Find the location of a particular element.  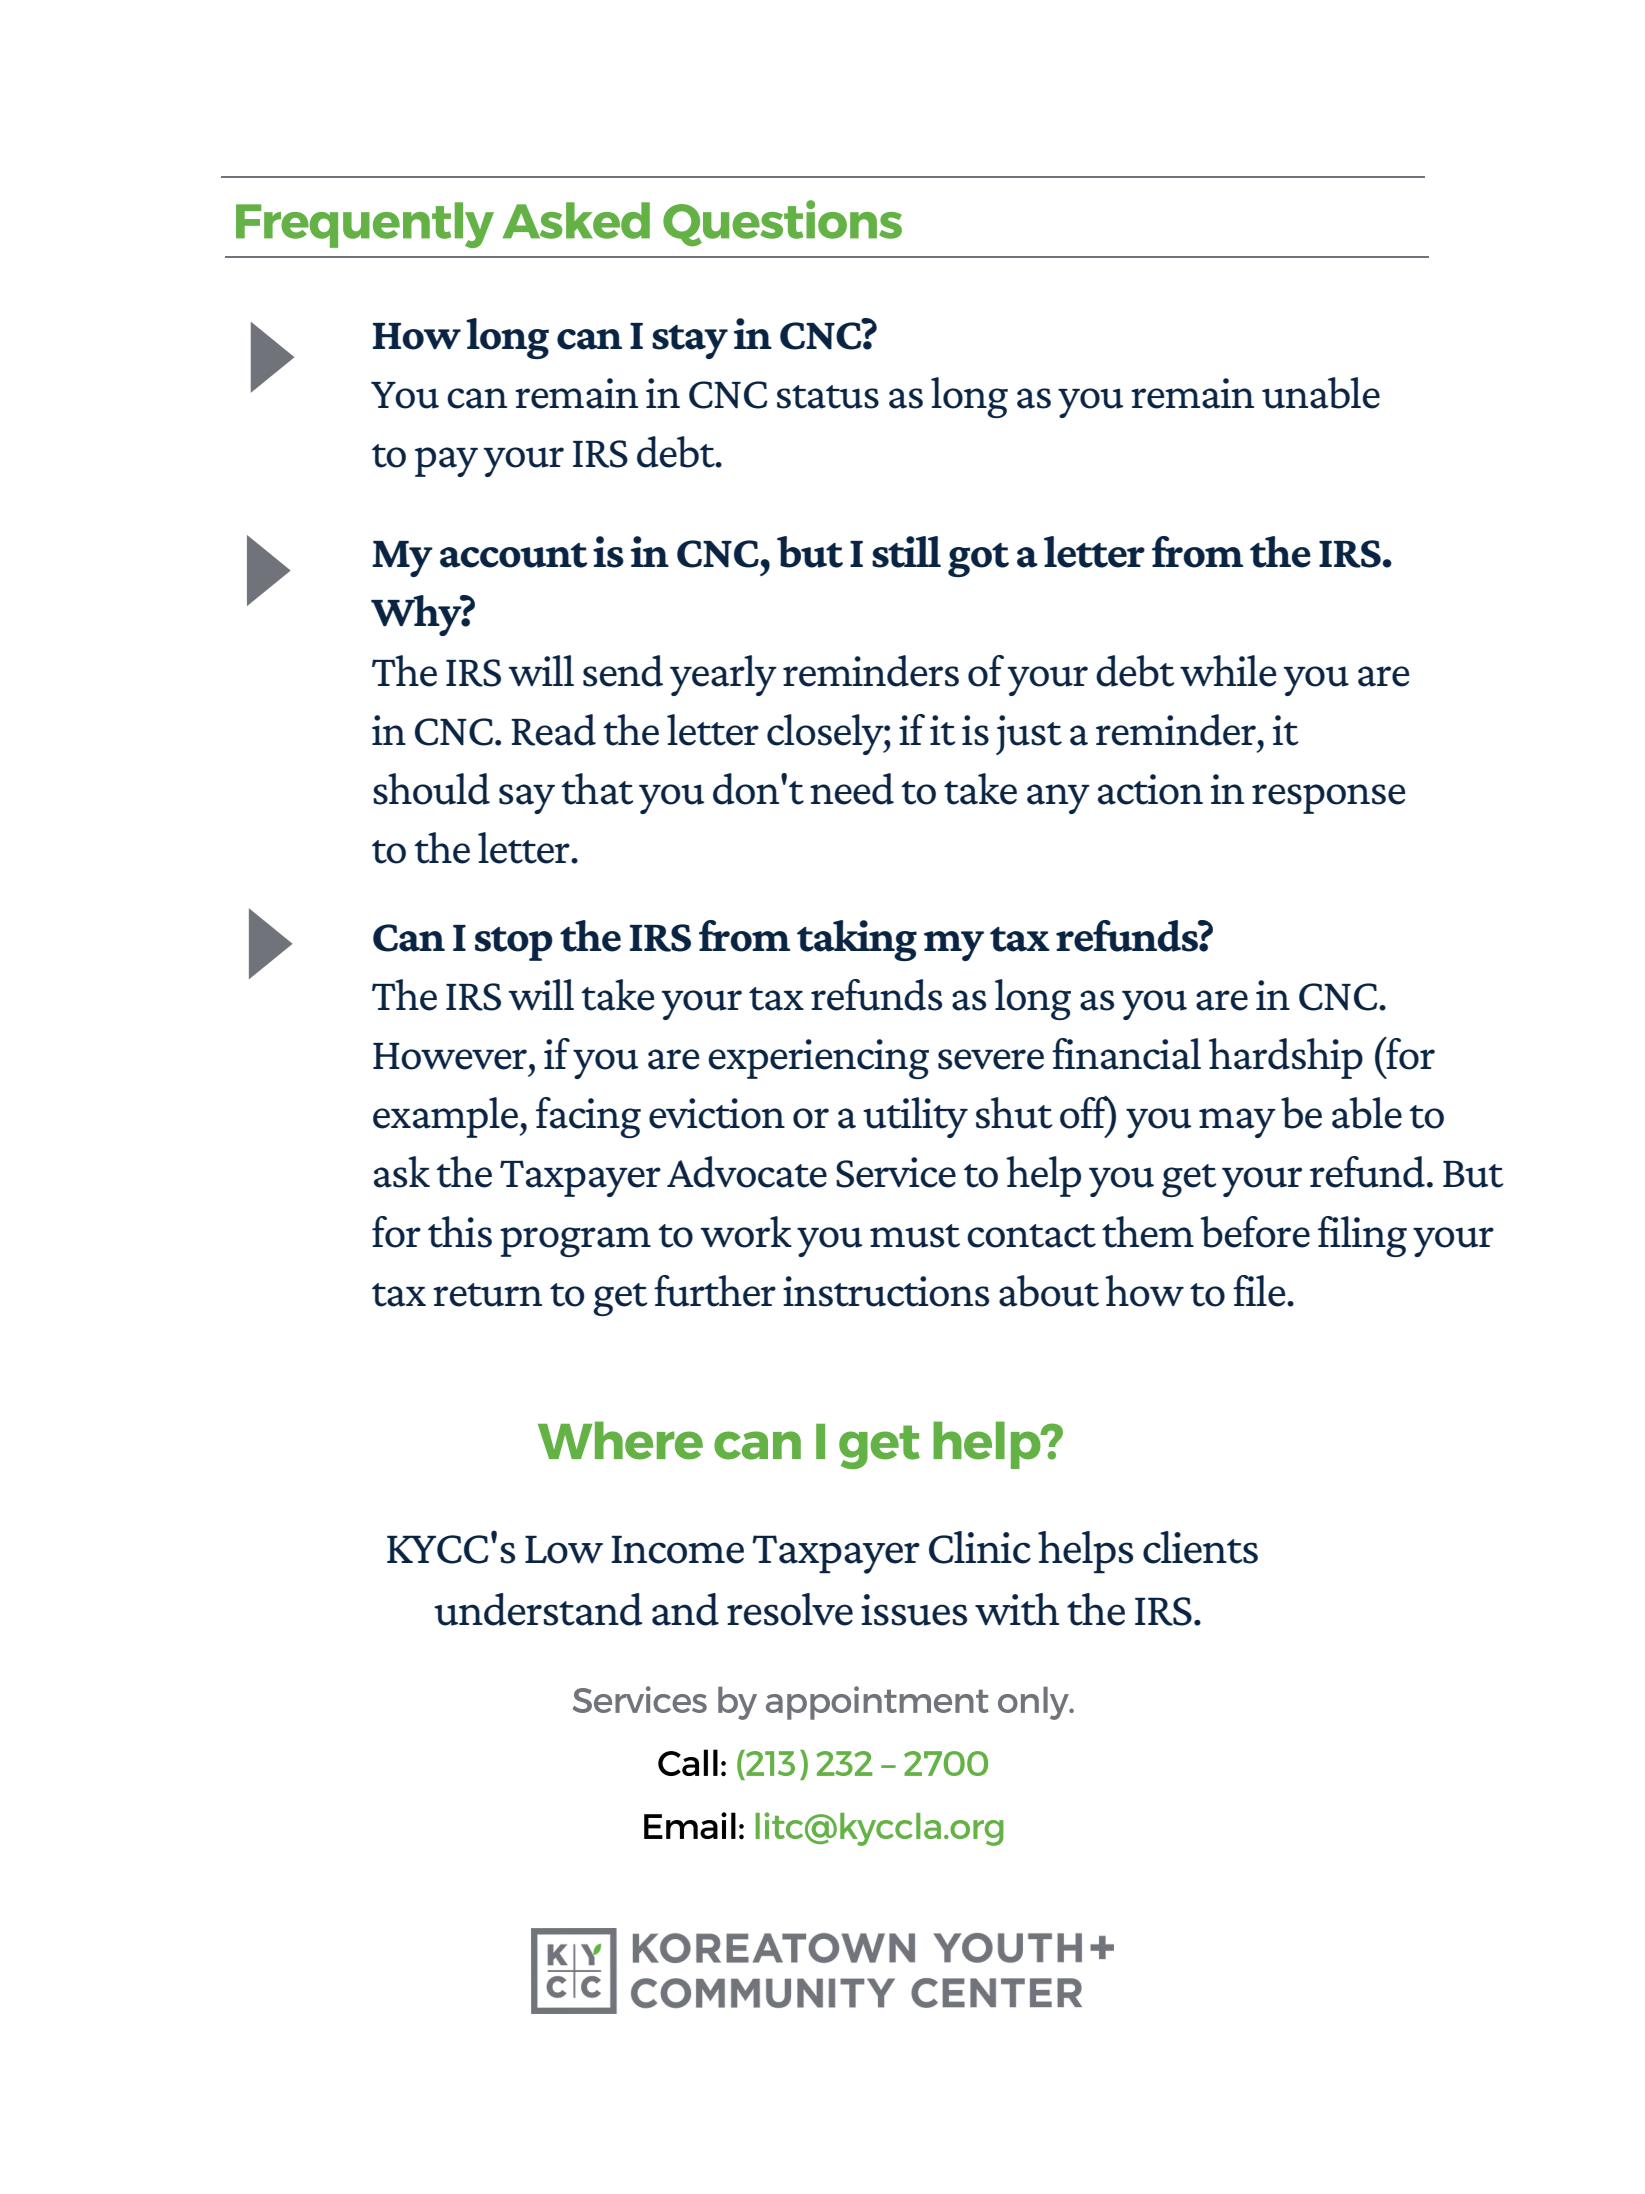

appointment is located at coordinates (877, 1703).
